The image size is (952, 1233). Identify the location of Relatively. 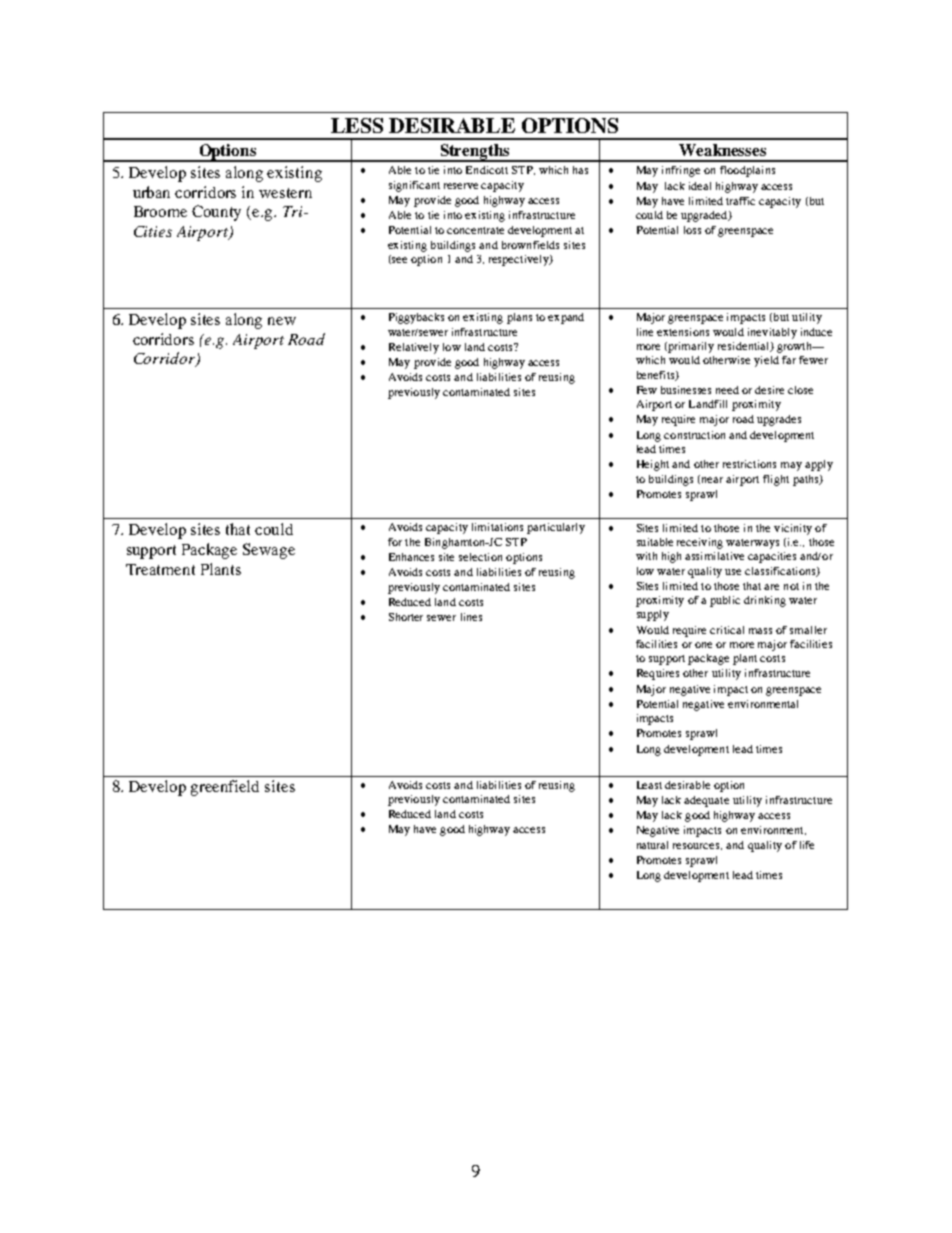
(414, 348).
